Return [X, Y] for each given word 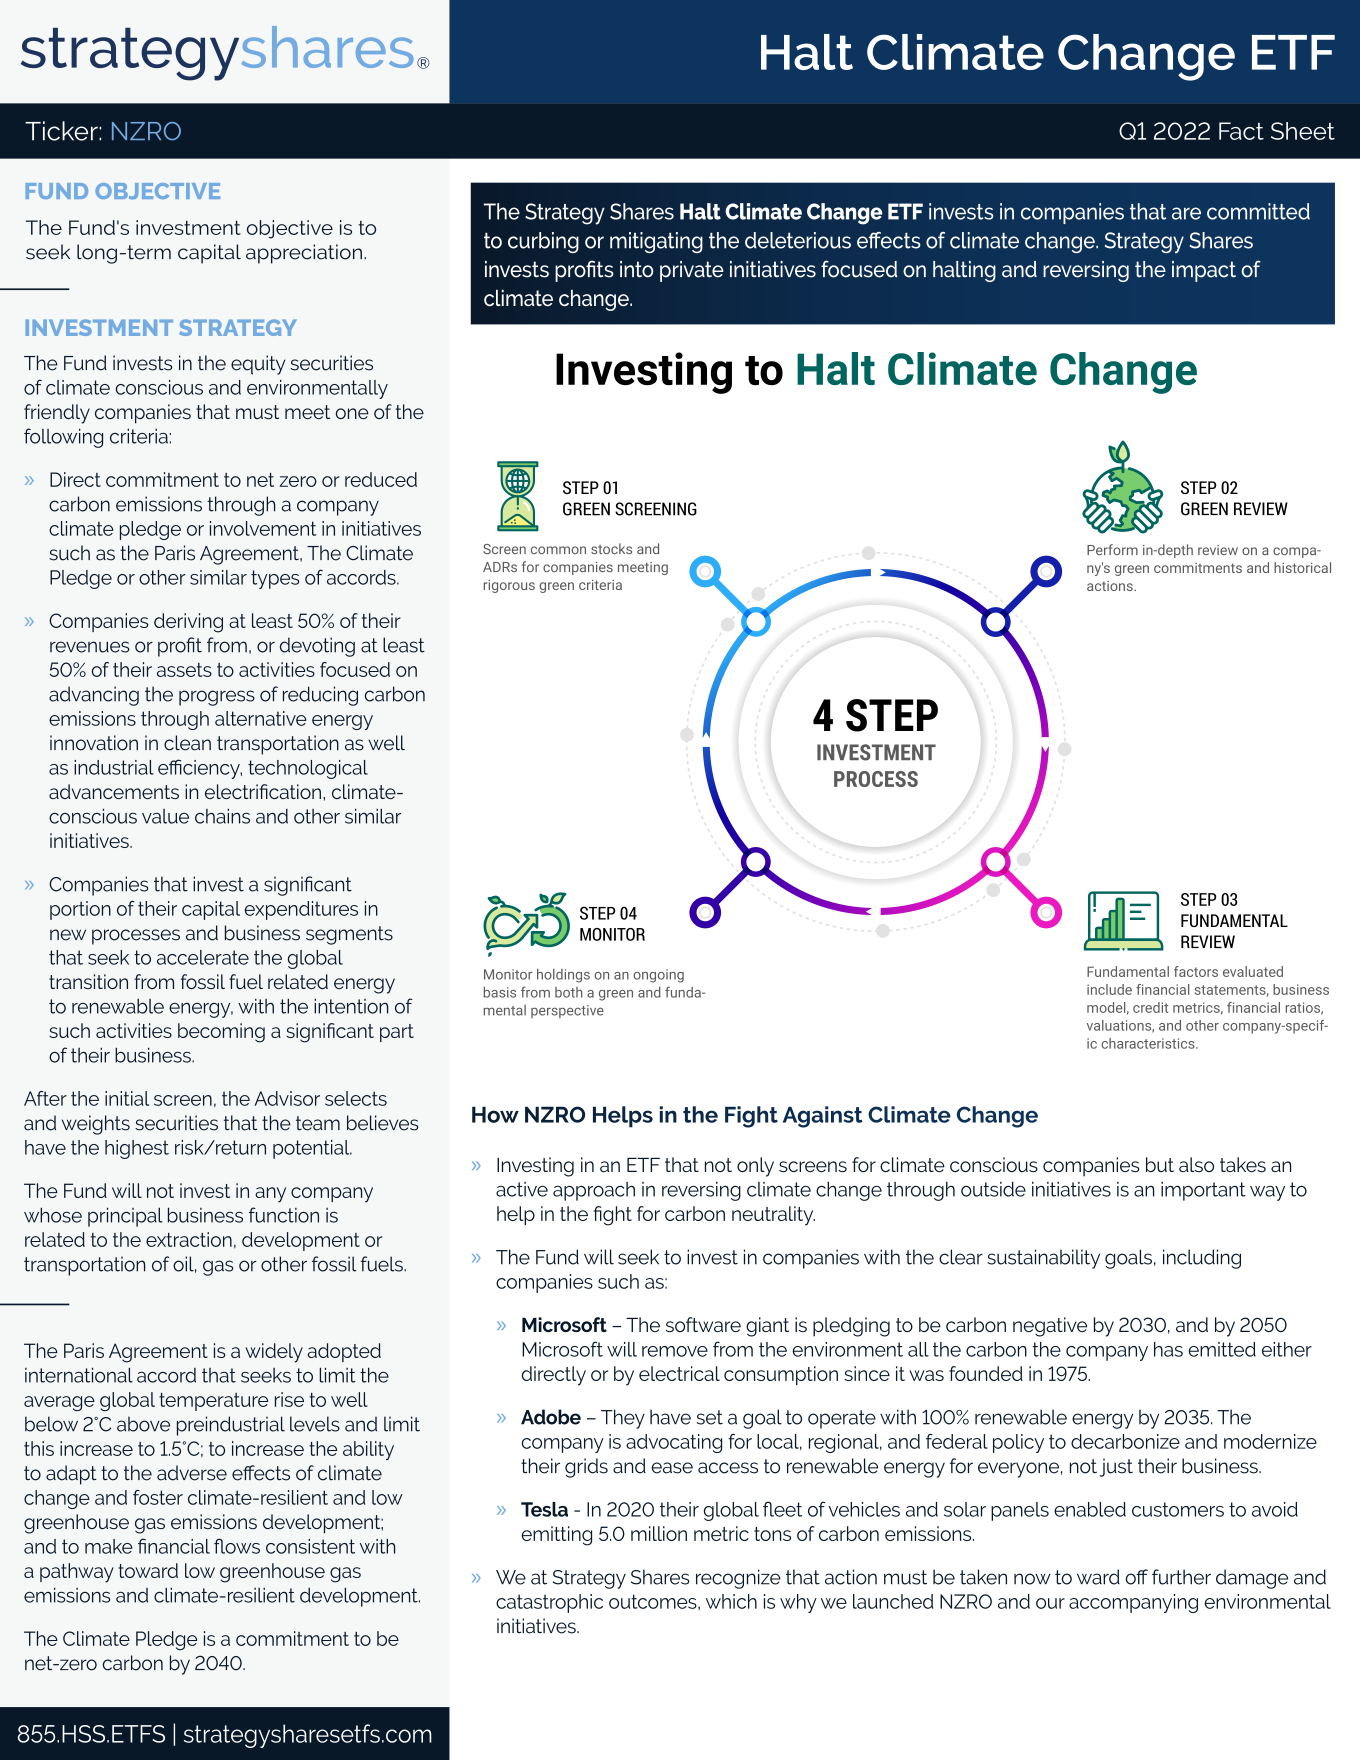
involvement [263, 528]
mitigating [656, 242]
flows [237, 1546]
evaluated [1253, 971]
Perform [1112, 549]
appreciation [304, 254]
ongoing [658, 976]
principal [125, 1217]
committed [1258, 211]
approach [594, 1191]
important [1203, 1191]
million [659, 1533]
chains [222, 816]
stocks [611, 548]
